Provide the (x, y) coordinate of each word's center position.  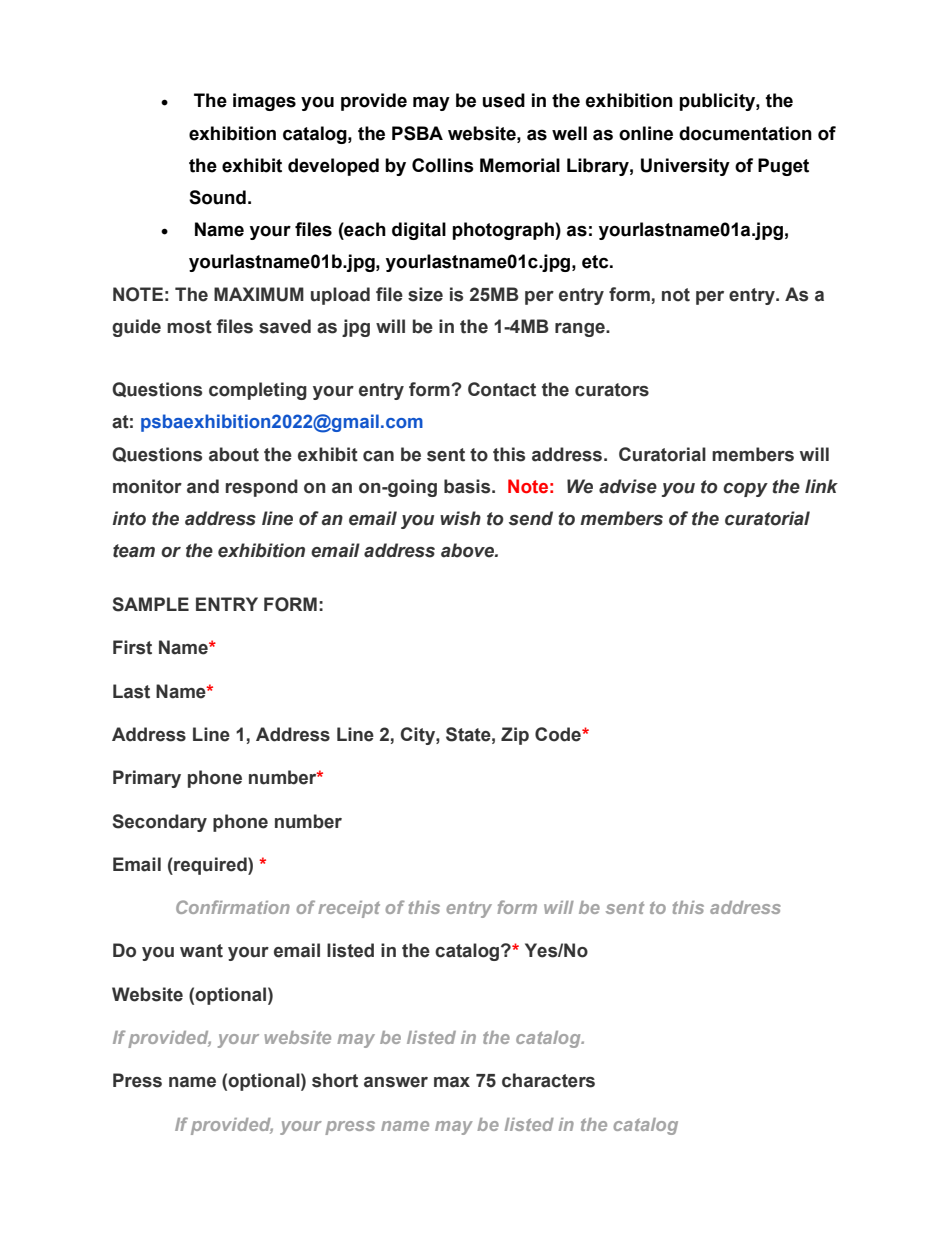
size (425, 294)
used (504, 100)
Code (559, 734)
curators (612, 390)
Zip (515, 736)
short (335, 1080)
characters (548, 1080)
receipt (349, 909)
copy (745, 490)
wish (460, 518)
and (203, 486)
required (210, 866)
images (264, 102)
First (132, 647)
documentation (745, 133)
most (189, 327)
